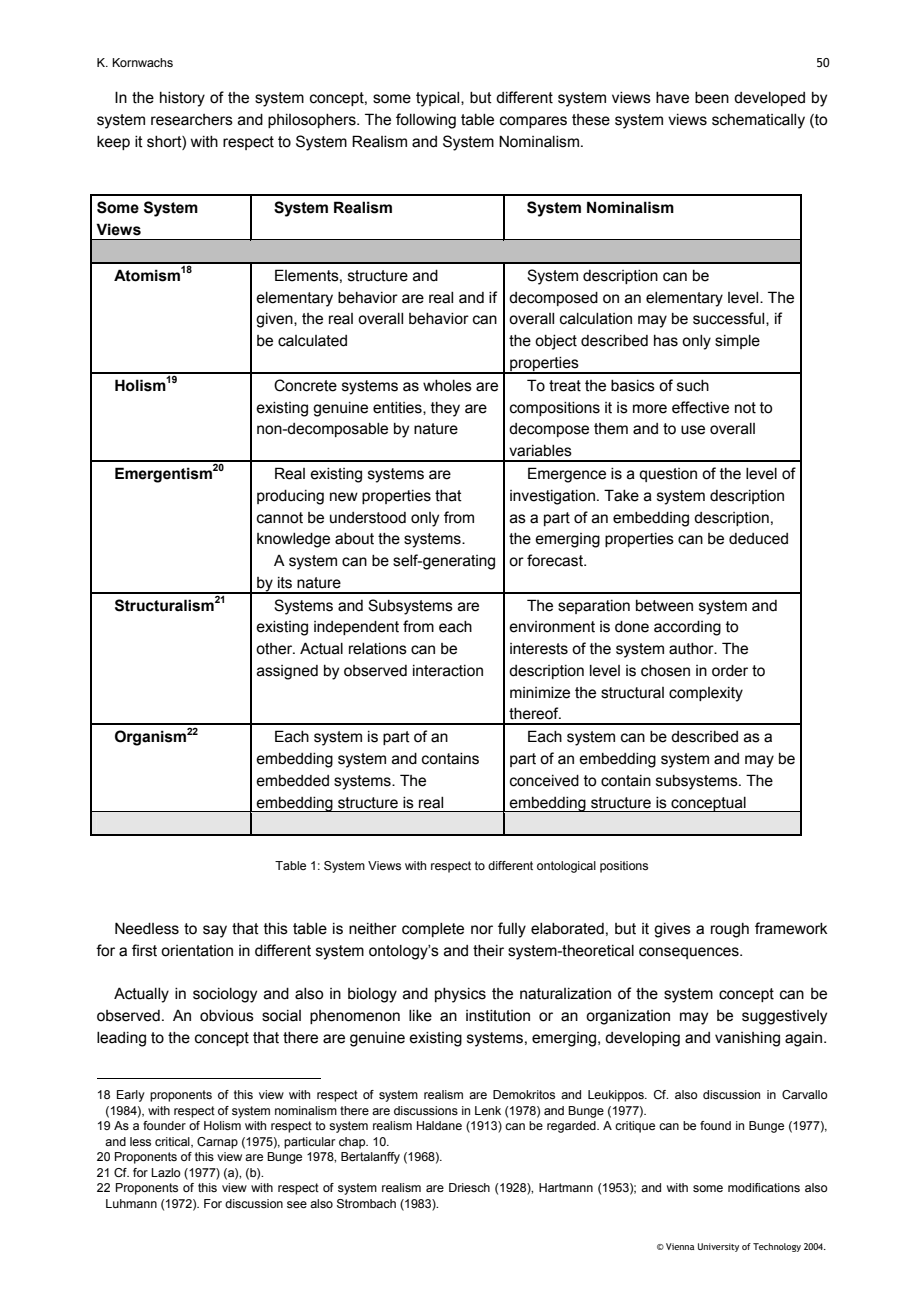  What do you see at coordinates (192, 120) in the screenshot?
I see `researchers` at bounding box center [192, 120].
